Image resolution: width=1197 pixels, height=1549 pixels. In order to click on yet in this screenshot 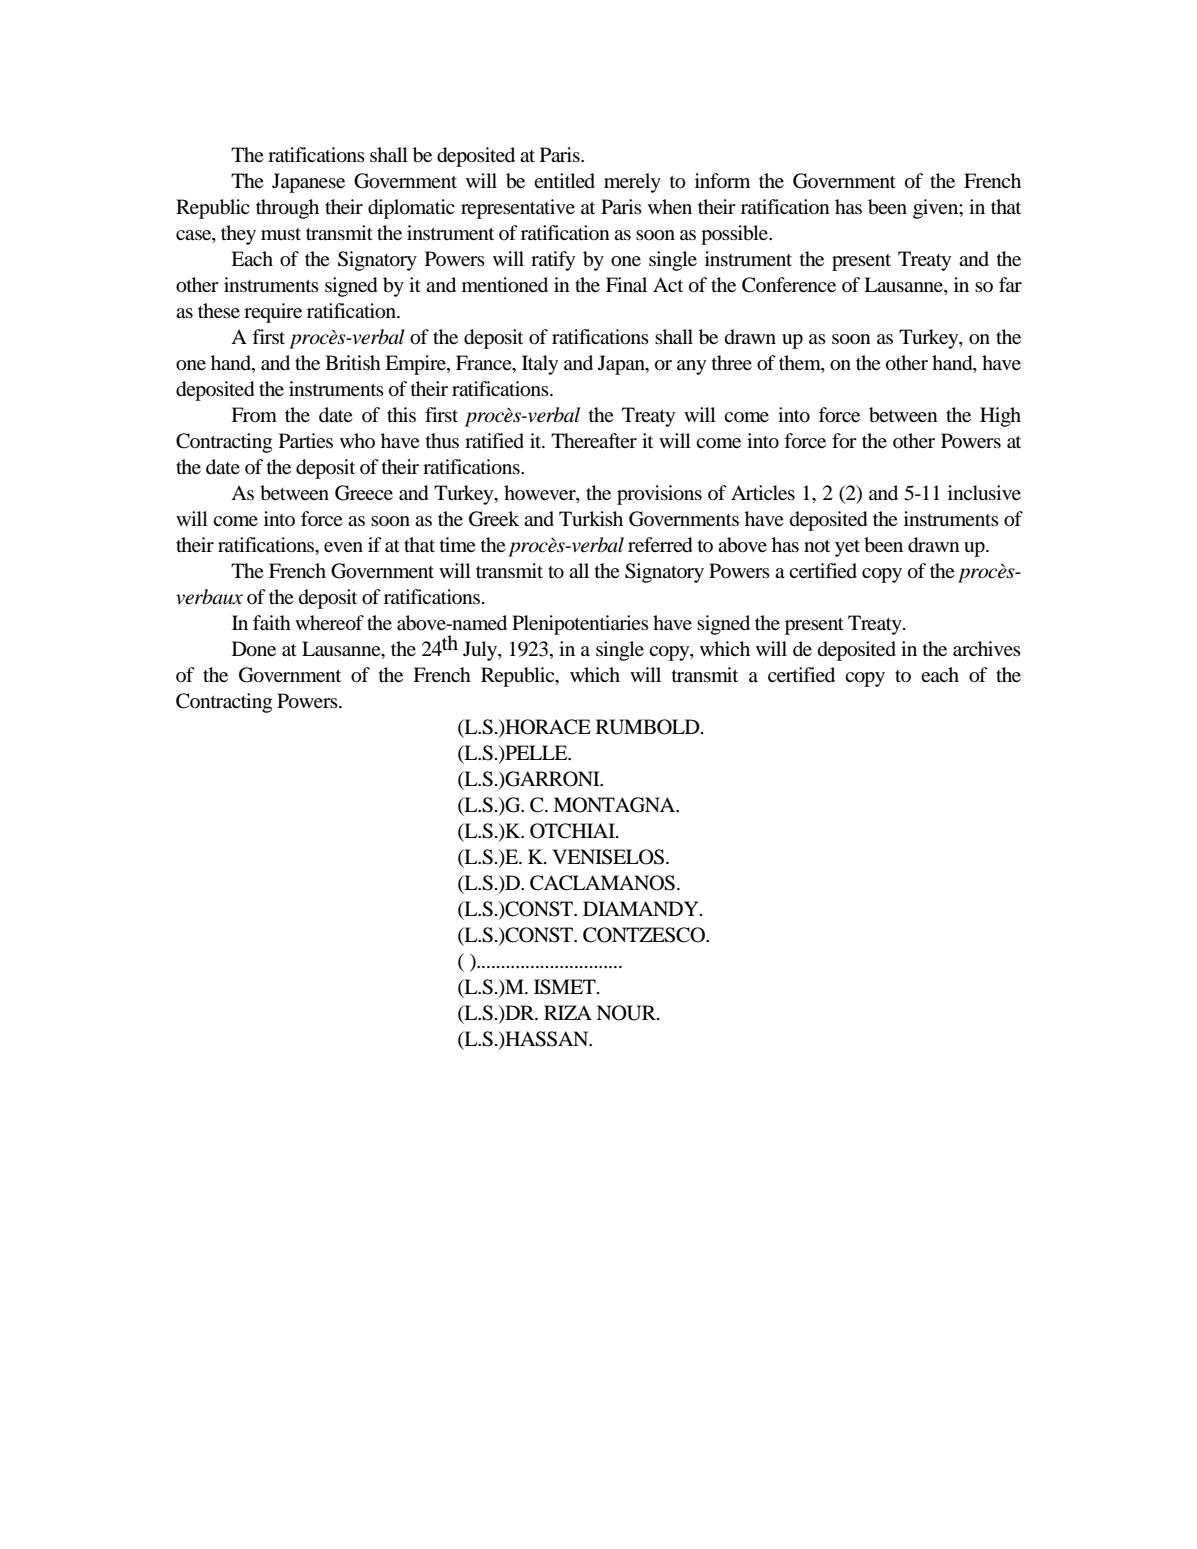, I will do `click(847, 548)`.
